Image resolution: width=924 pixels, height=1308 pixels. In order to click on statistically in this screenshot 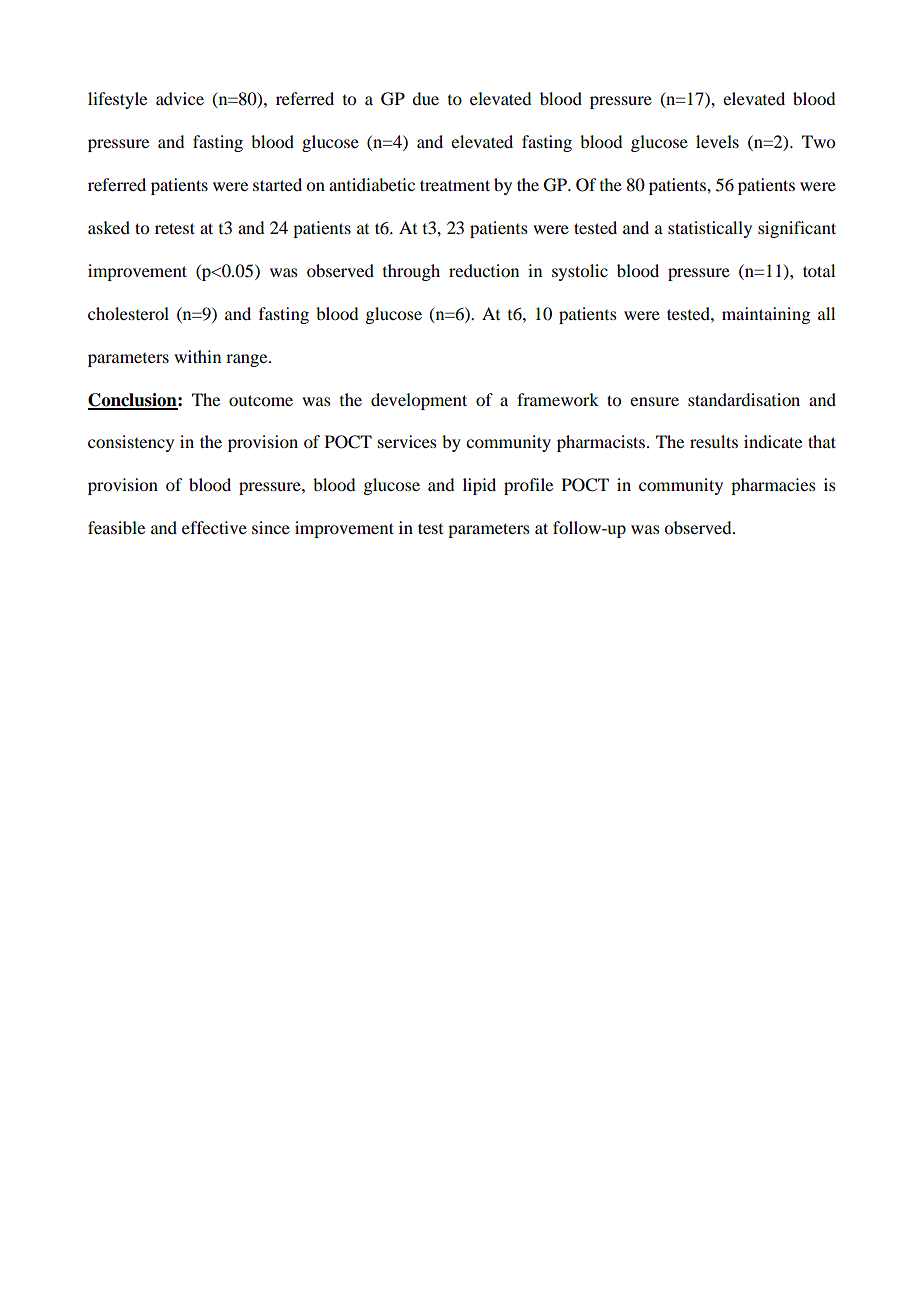, I will do `click(710, 229)`.
